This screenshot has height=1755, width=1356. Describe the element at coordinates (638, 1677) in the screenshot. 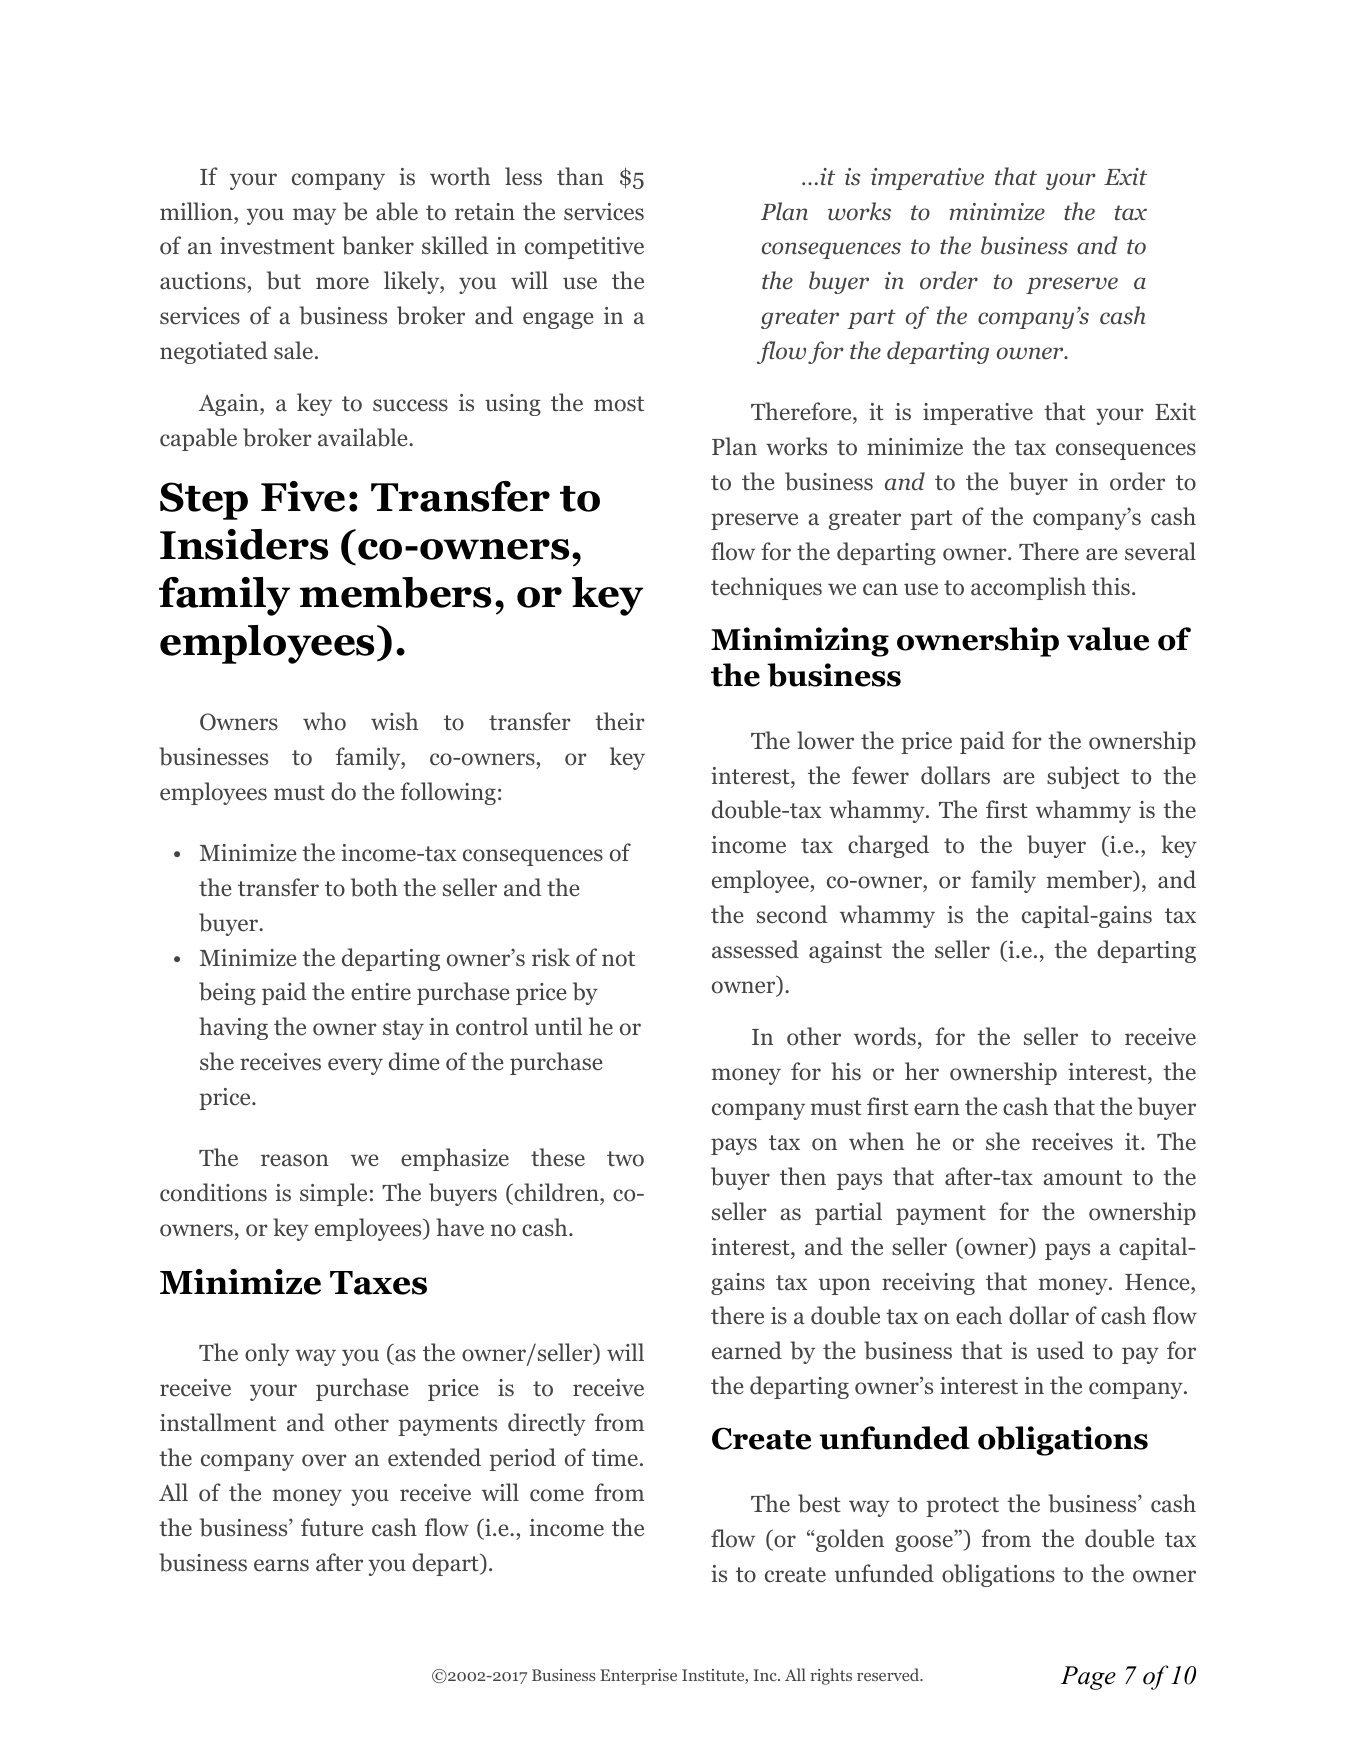

I see `Enterprise` at that location.
